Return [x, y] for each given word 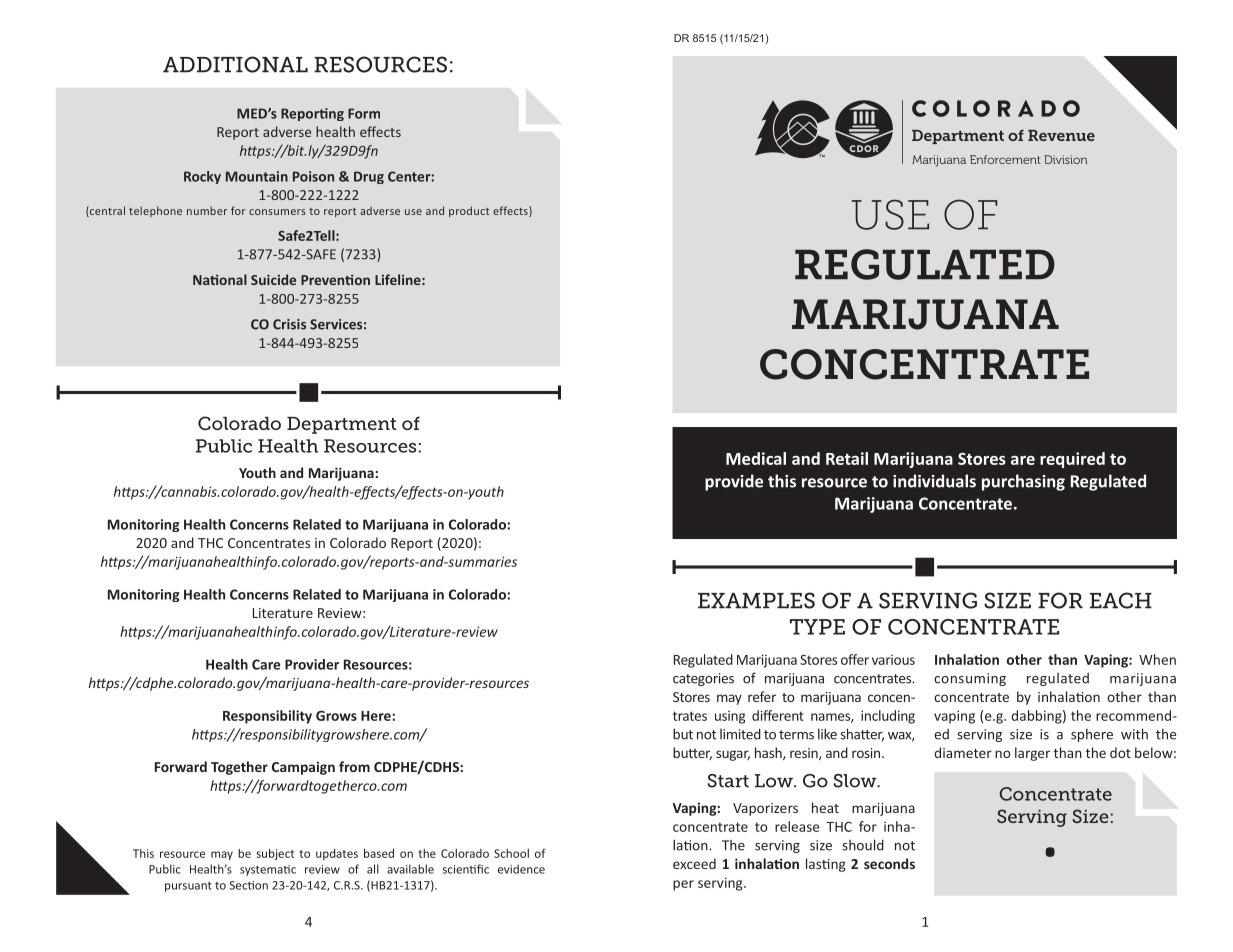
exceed [694, 863]
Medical [756, 458]
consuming [970, 679]
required [1072, 460]
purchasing [1023, 482]
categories [703, 679]
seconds [889, 863]
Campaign [303, 768]
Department [341, 425]
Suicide [273, 279]
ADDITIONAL [235, 64]
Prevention [335, 279]
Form [364, 113]
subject [275, 854]
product [469, 211]
